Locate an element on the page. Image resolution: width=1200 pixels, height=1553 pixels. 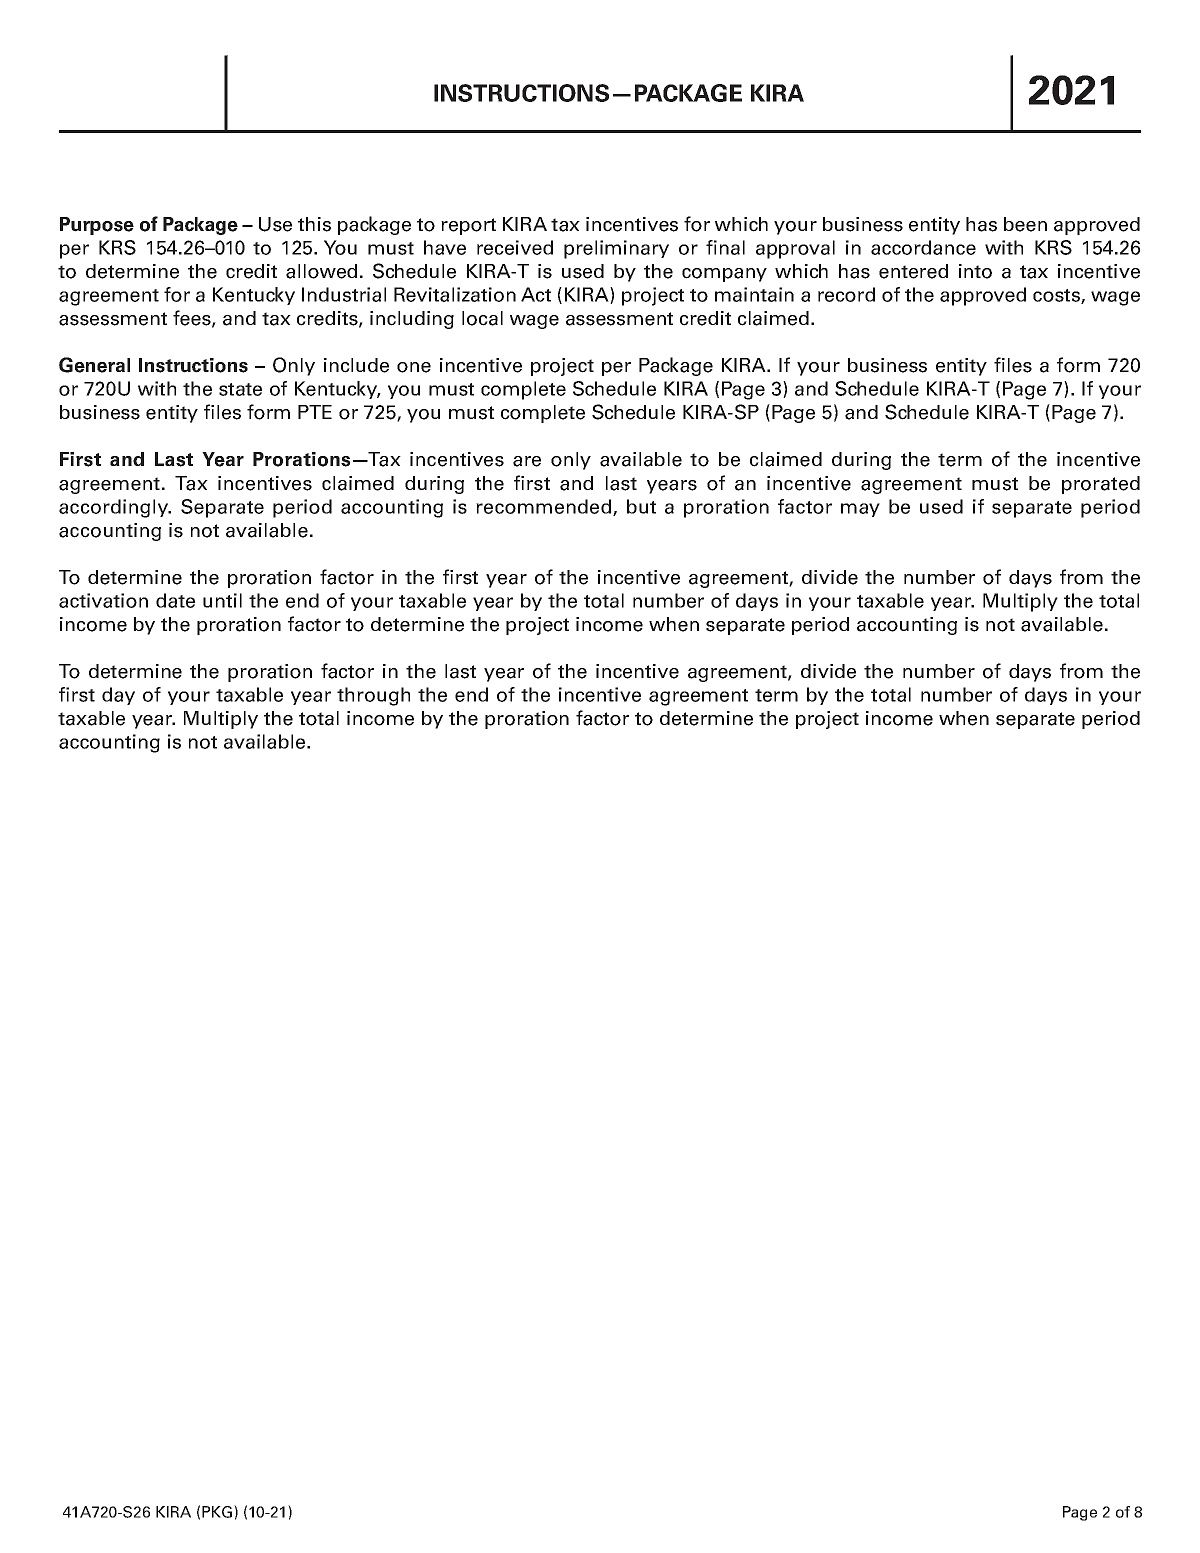
preliminary is located at coordinates (616, 249).
